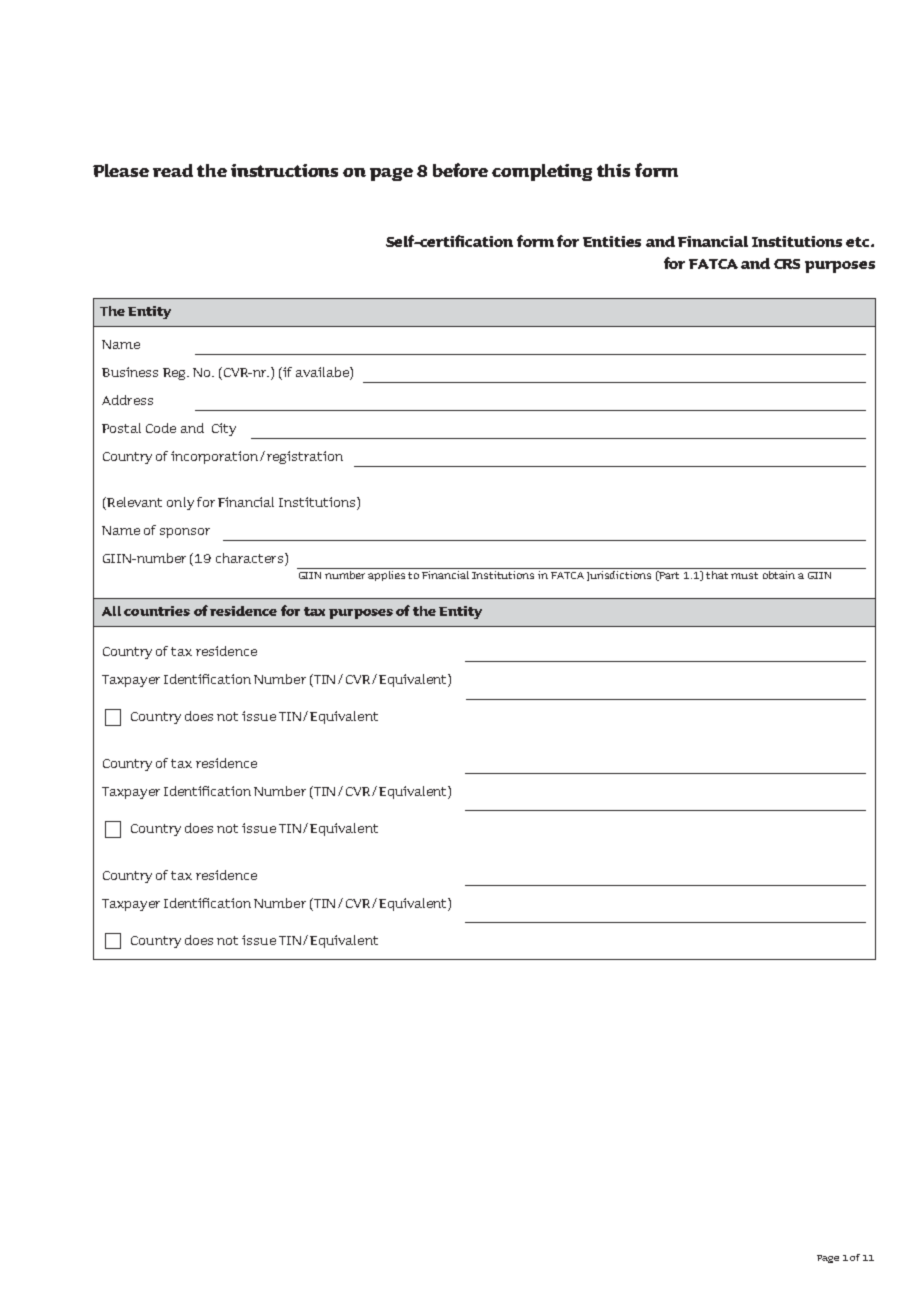  I want to click on countries, so click(157, 611).
